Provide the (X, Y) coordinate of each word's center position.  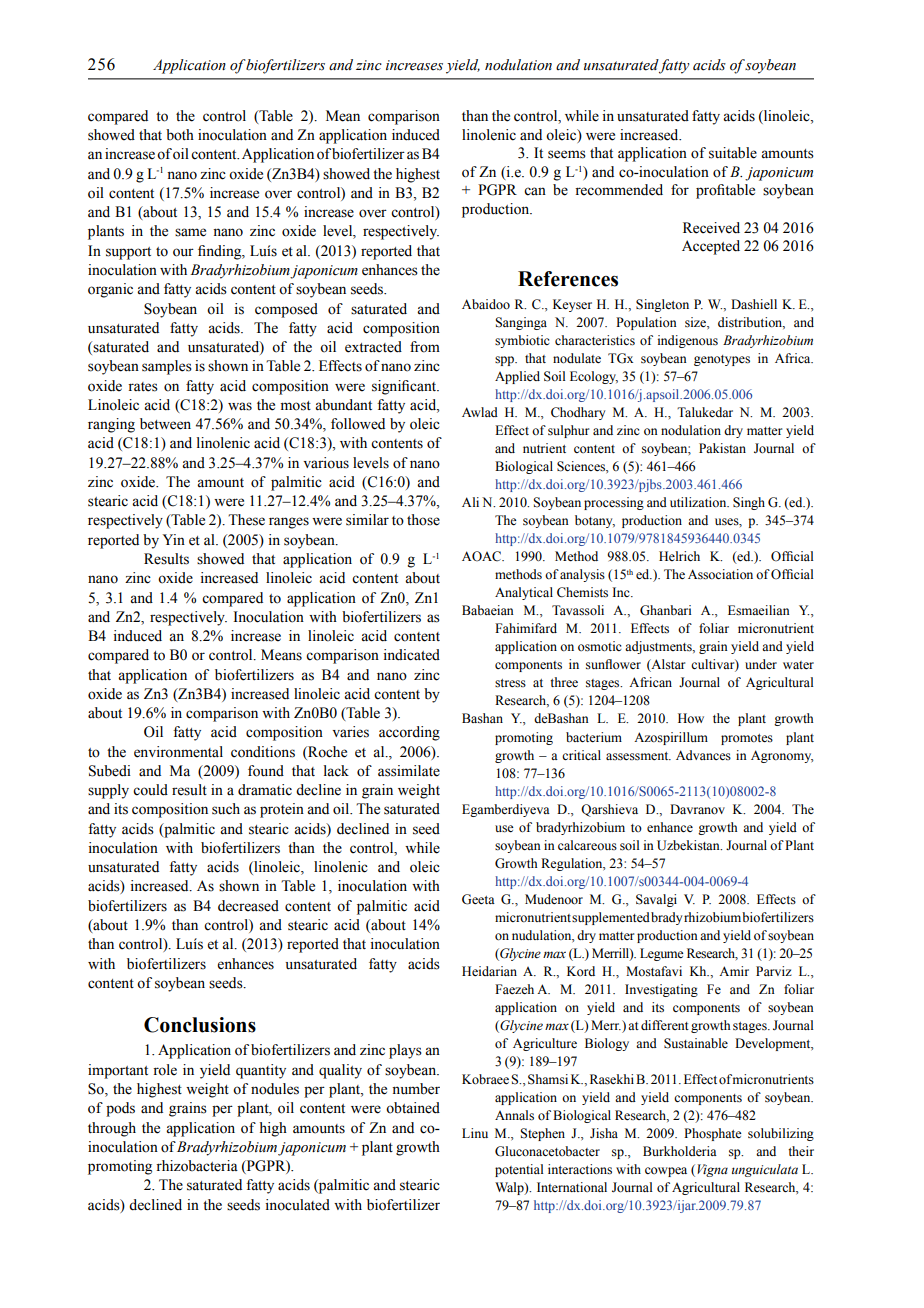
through (112, 1129)
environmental (178, 752)
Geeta (478, 899)
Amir (734, 971)
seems (567, 154)
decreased (248, 906)
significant (405, 387)
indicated (412, 655)
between (165, 424)
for (680, 190)
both (180, 135)
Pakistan (722, 448)
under (761, 664)
